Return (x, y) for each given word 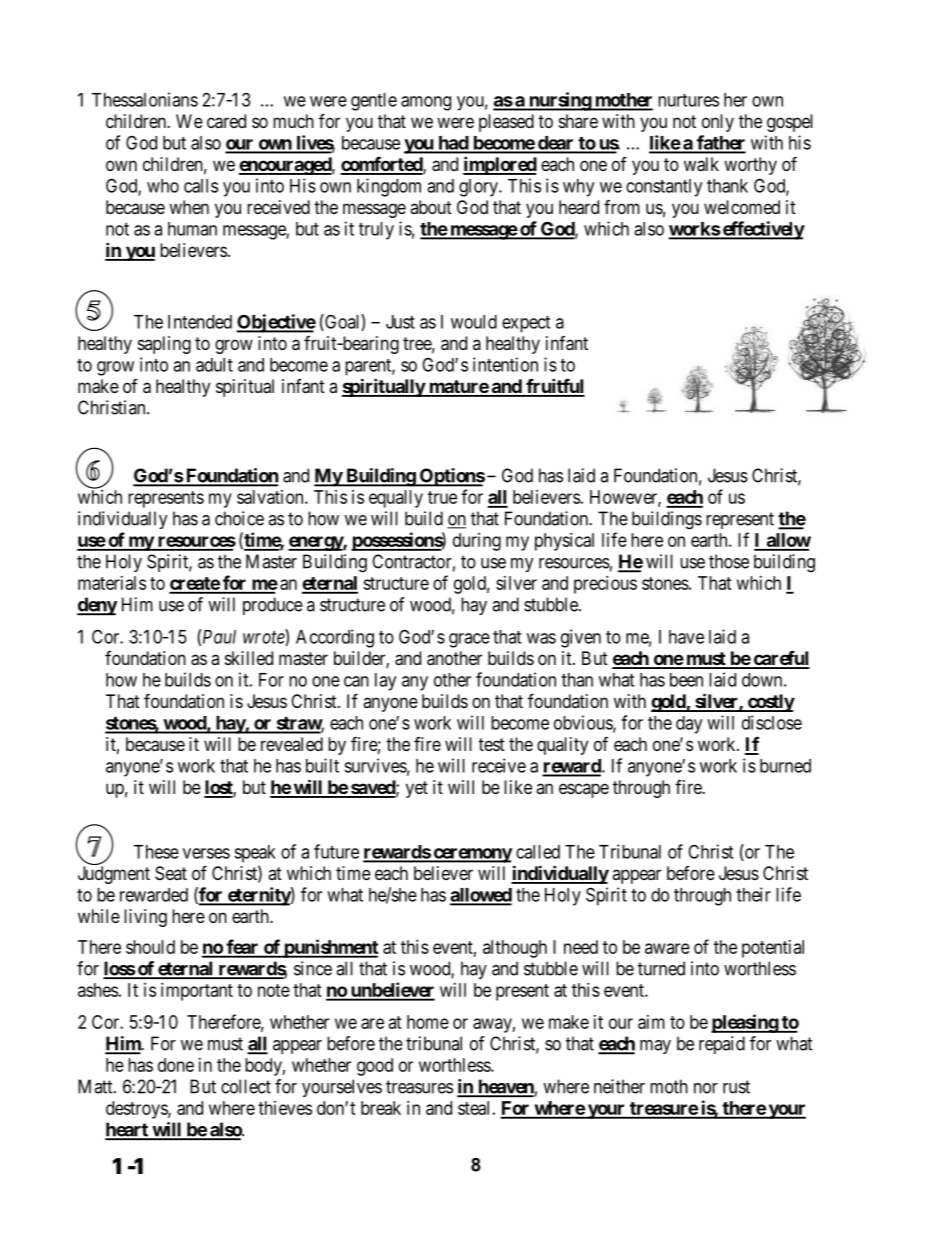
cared (226, 121)
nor (706, 1088)
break (381, 1108)
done (176, 1065)
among (426, 103)
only (718, 123)
